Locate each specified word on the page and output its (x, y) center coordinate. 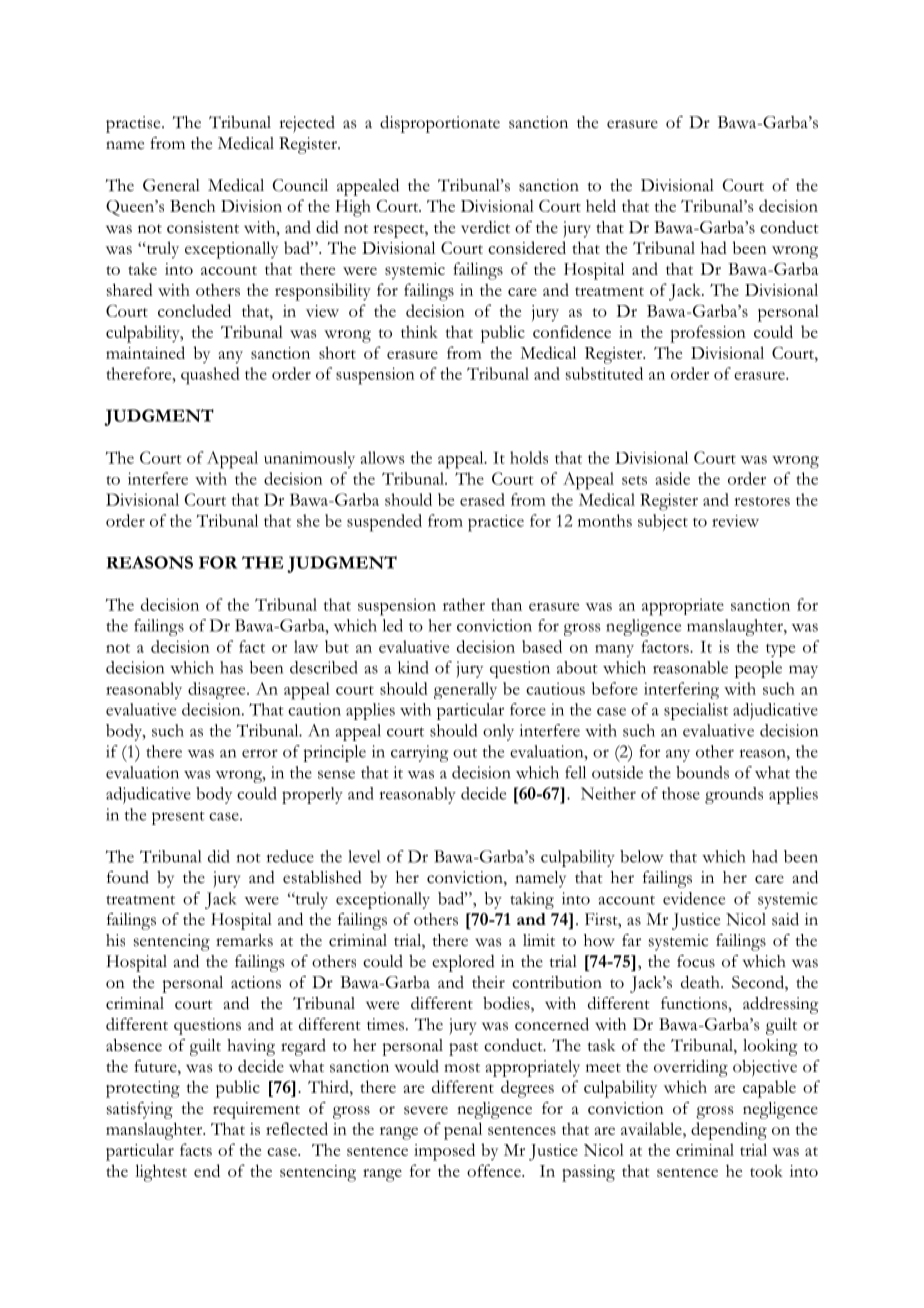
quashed (210, 376)
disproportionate (440, 124)
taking (532, 900)
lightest (161, 1173)
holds (529, 457)
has (231, 667)
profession (708, 334)
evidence (694, 898)
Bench (192, 205)
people (758, 669)
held (601, 205)
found (128, 877)
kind (413, 667)
